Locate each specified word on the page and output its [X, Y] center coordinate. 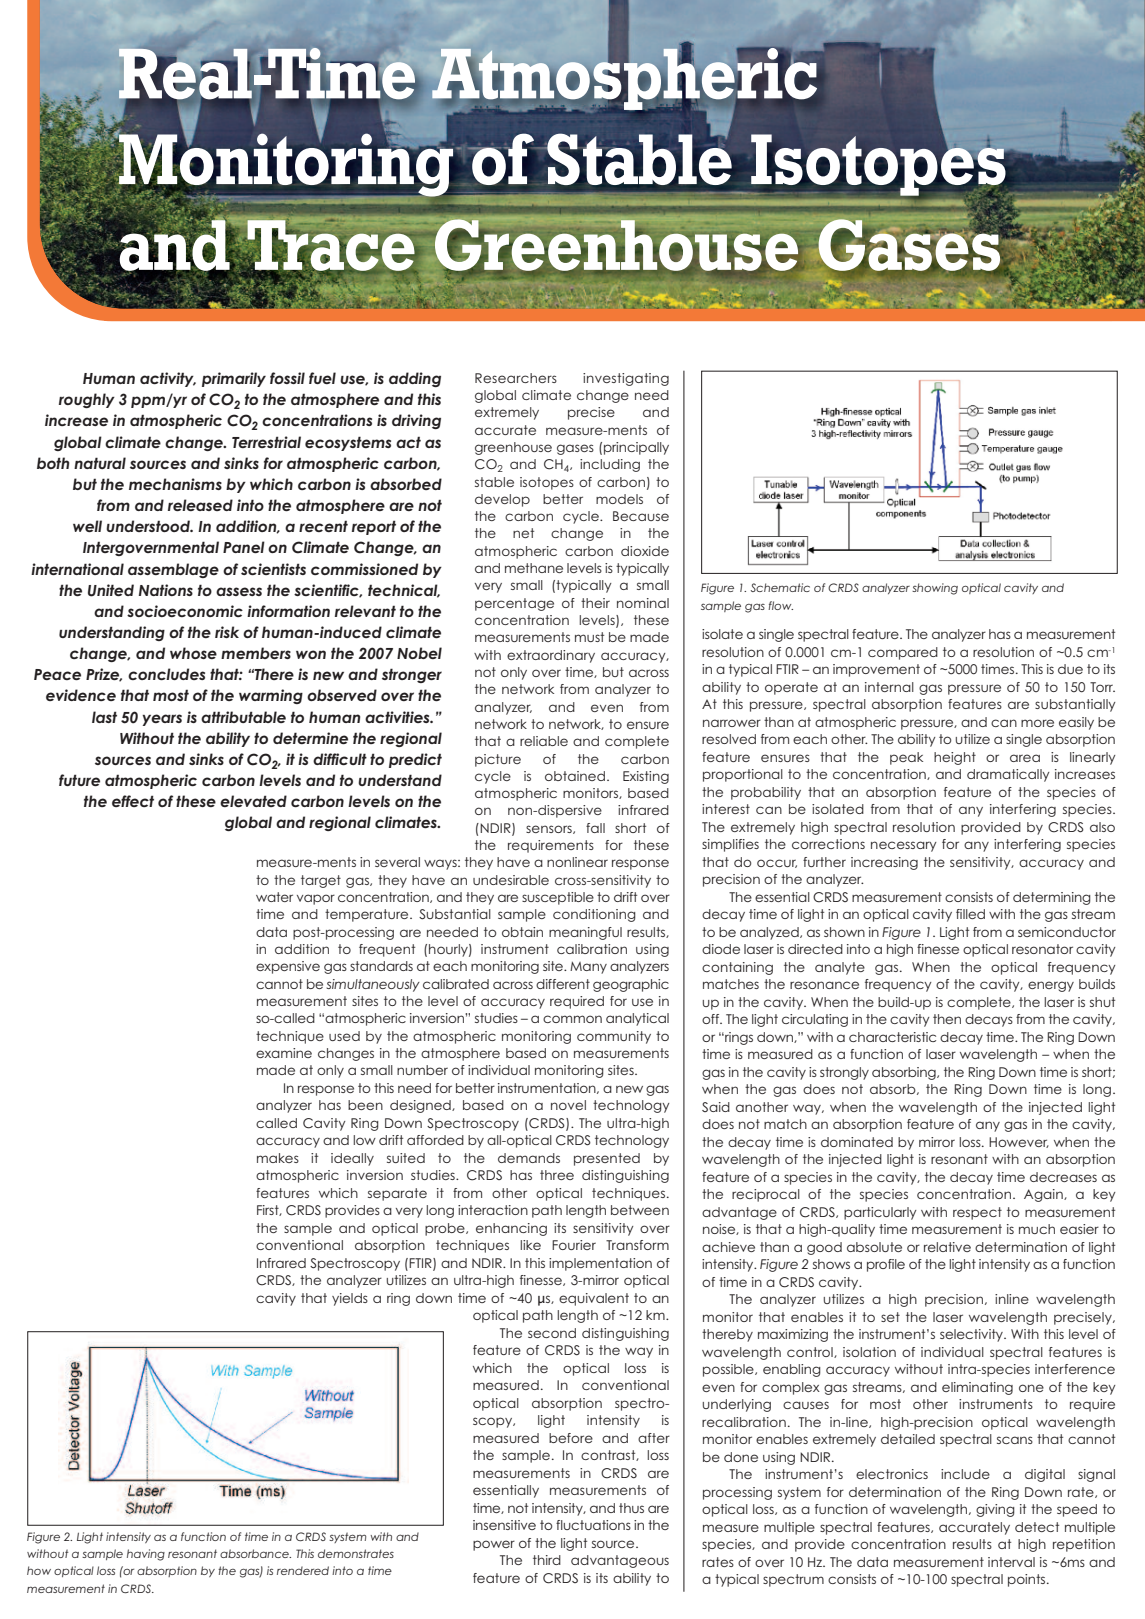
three [557, 1175]
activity [168, 379]
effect [133, 801]
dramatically [1008, 775]
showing [935, 589]
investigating [626, 379]
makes [278, 1158]
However [1019, 1142]
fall [595, 828]
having [146, 1555]
